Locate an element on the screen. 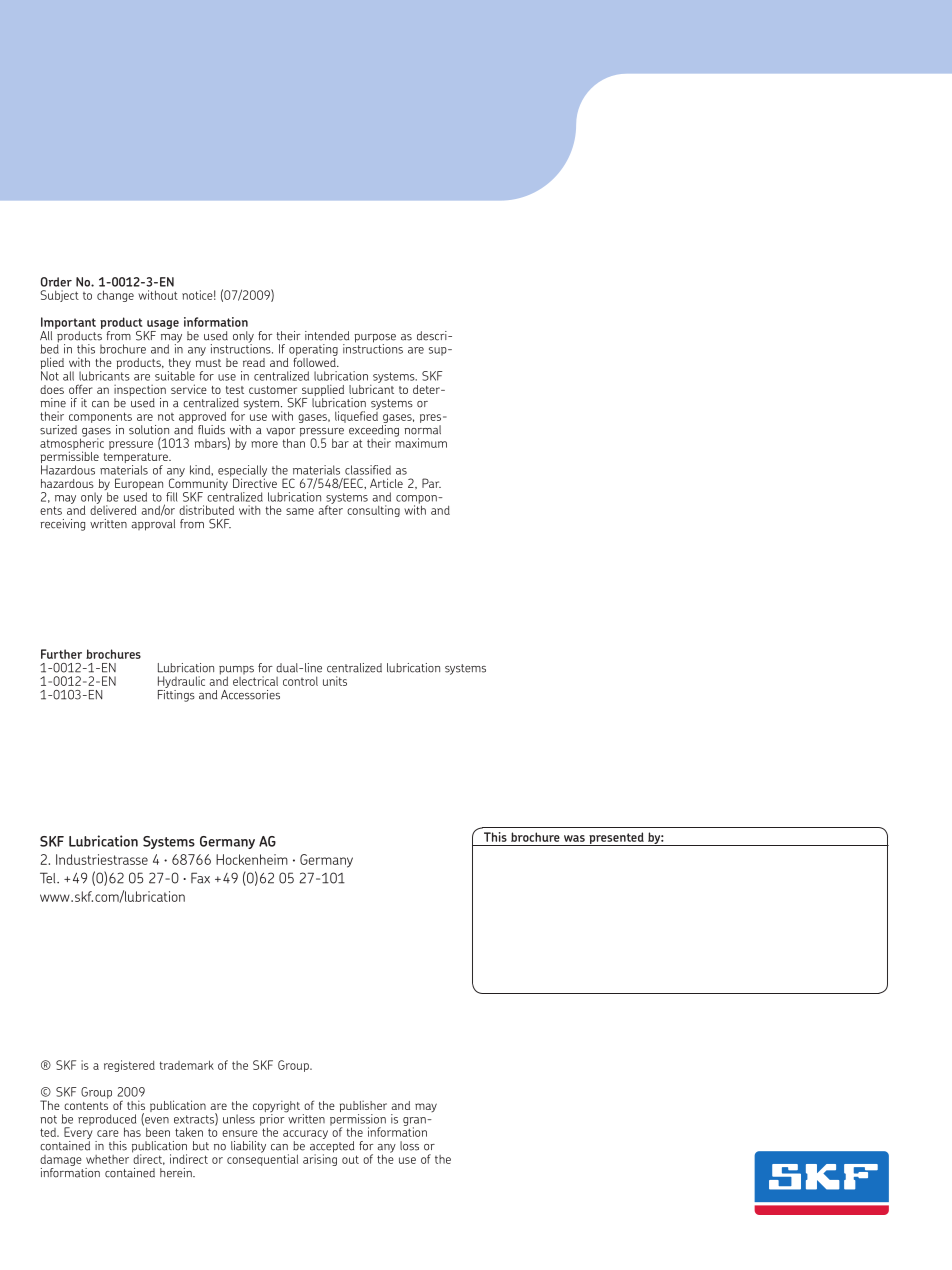  change is located at coordinates (115, 296).
